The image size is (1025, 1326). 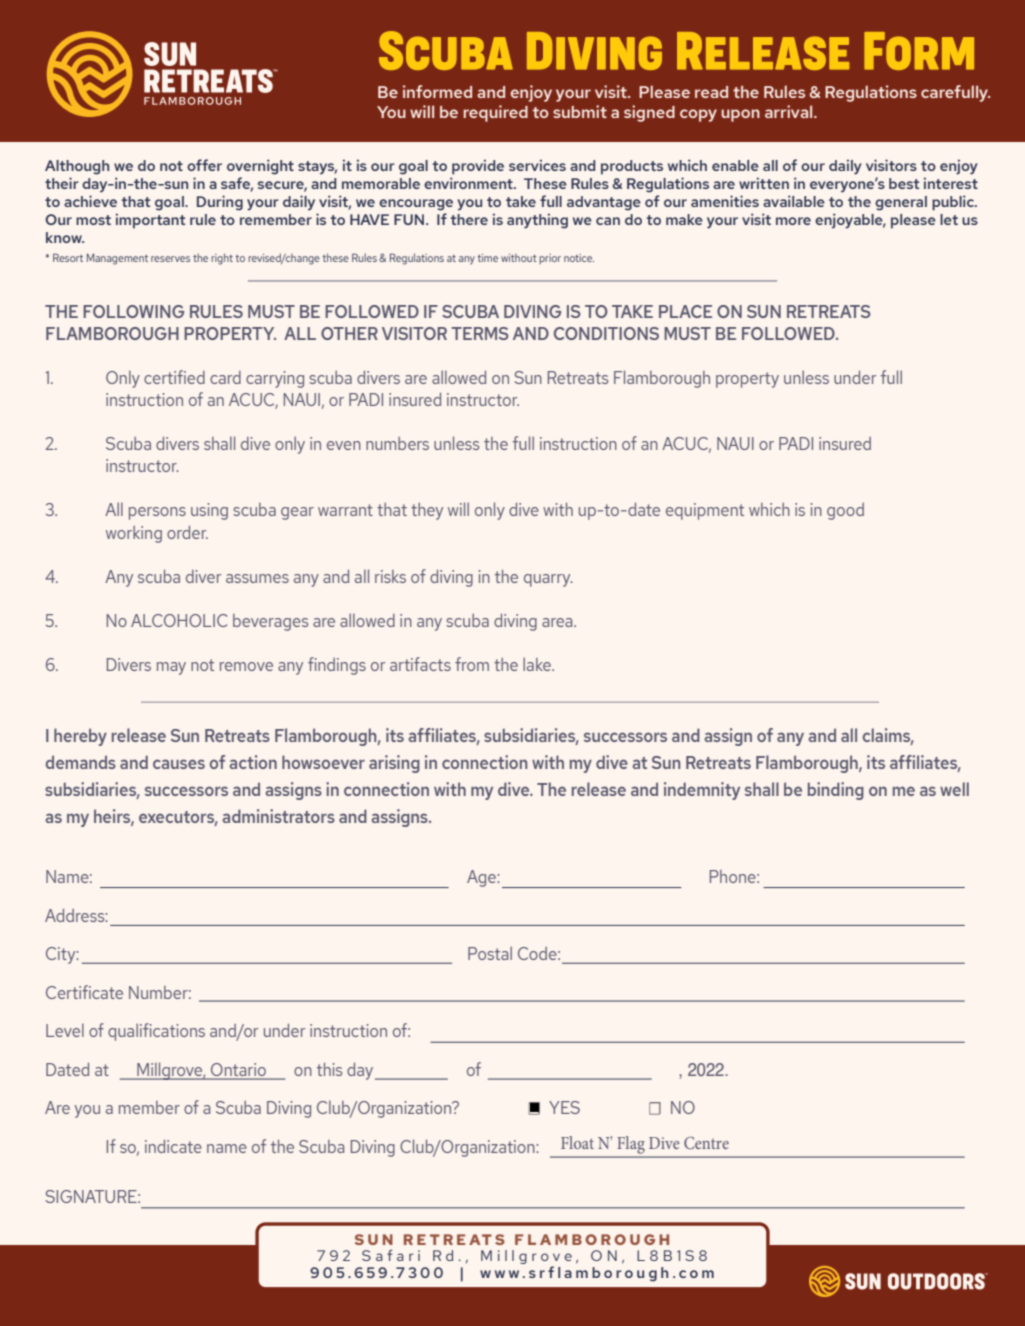 What do you see at coordinates (84, 992) in the page?
I see `Certificate` at bounding box center [84, 992].
